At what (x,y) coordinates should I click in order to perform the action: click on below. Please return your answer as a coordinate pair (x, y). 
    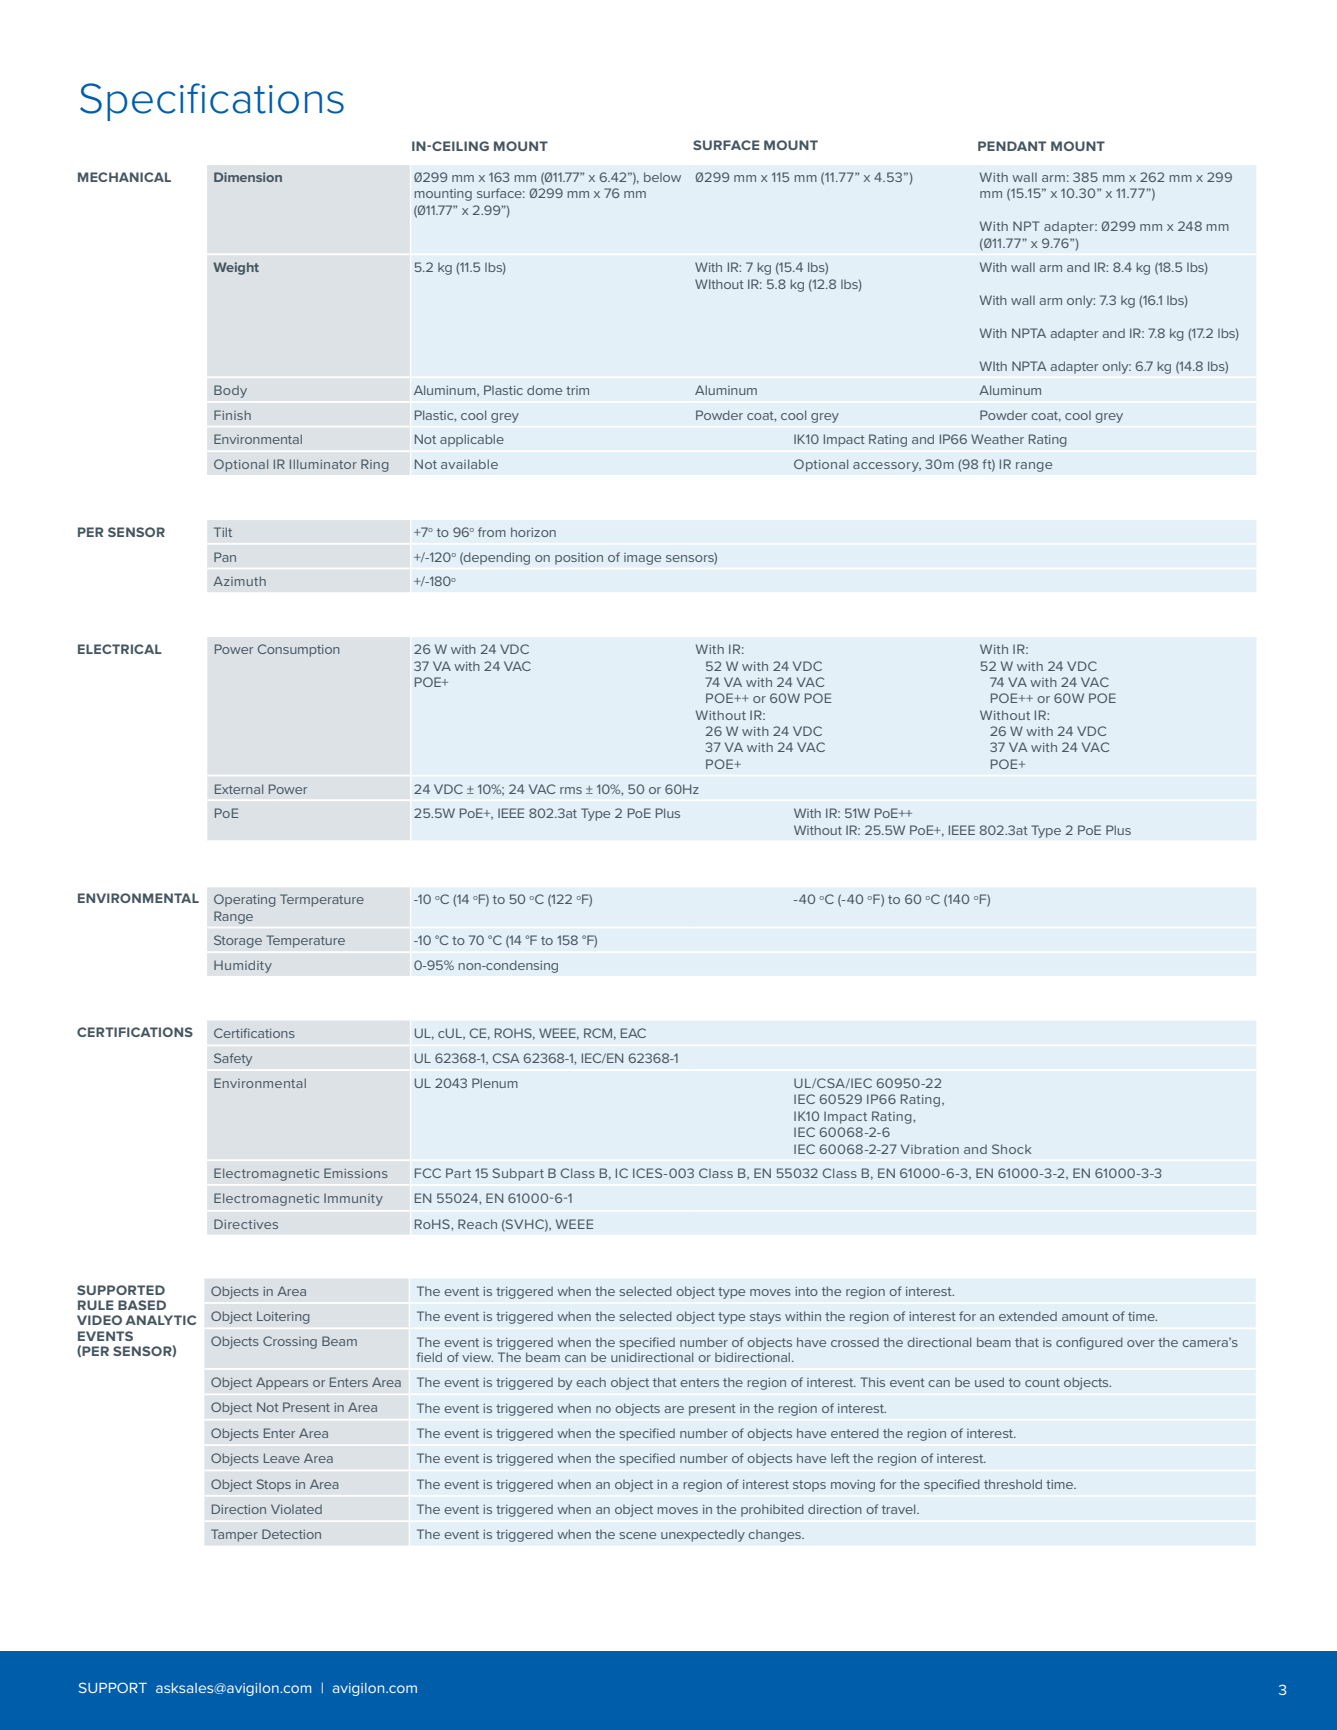
    Looking at the image, I should click on (662, 177).
